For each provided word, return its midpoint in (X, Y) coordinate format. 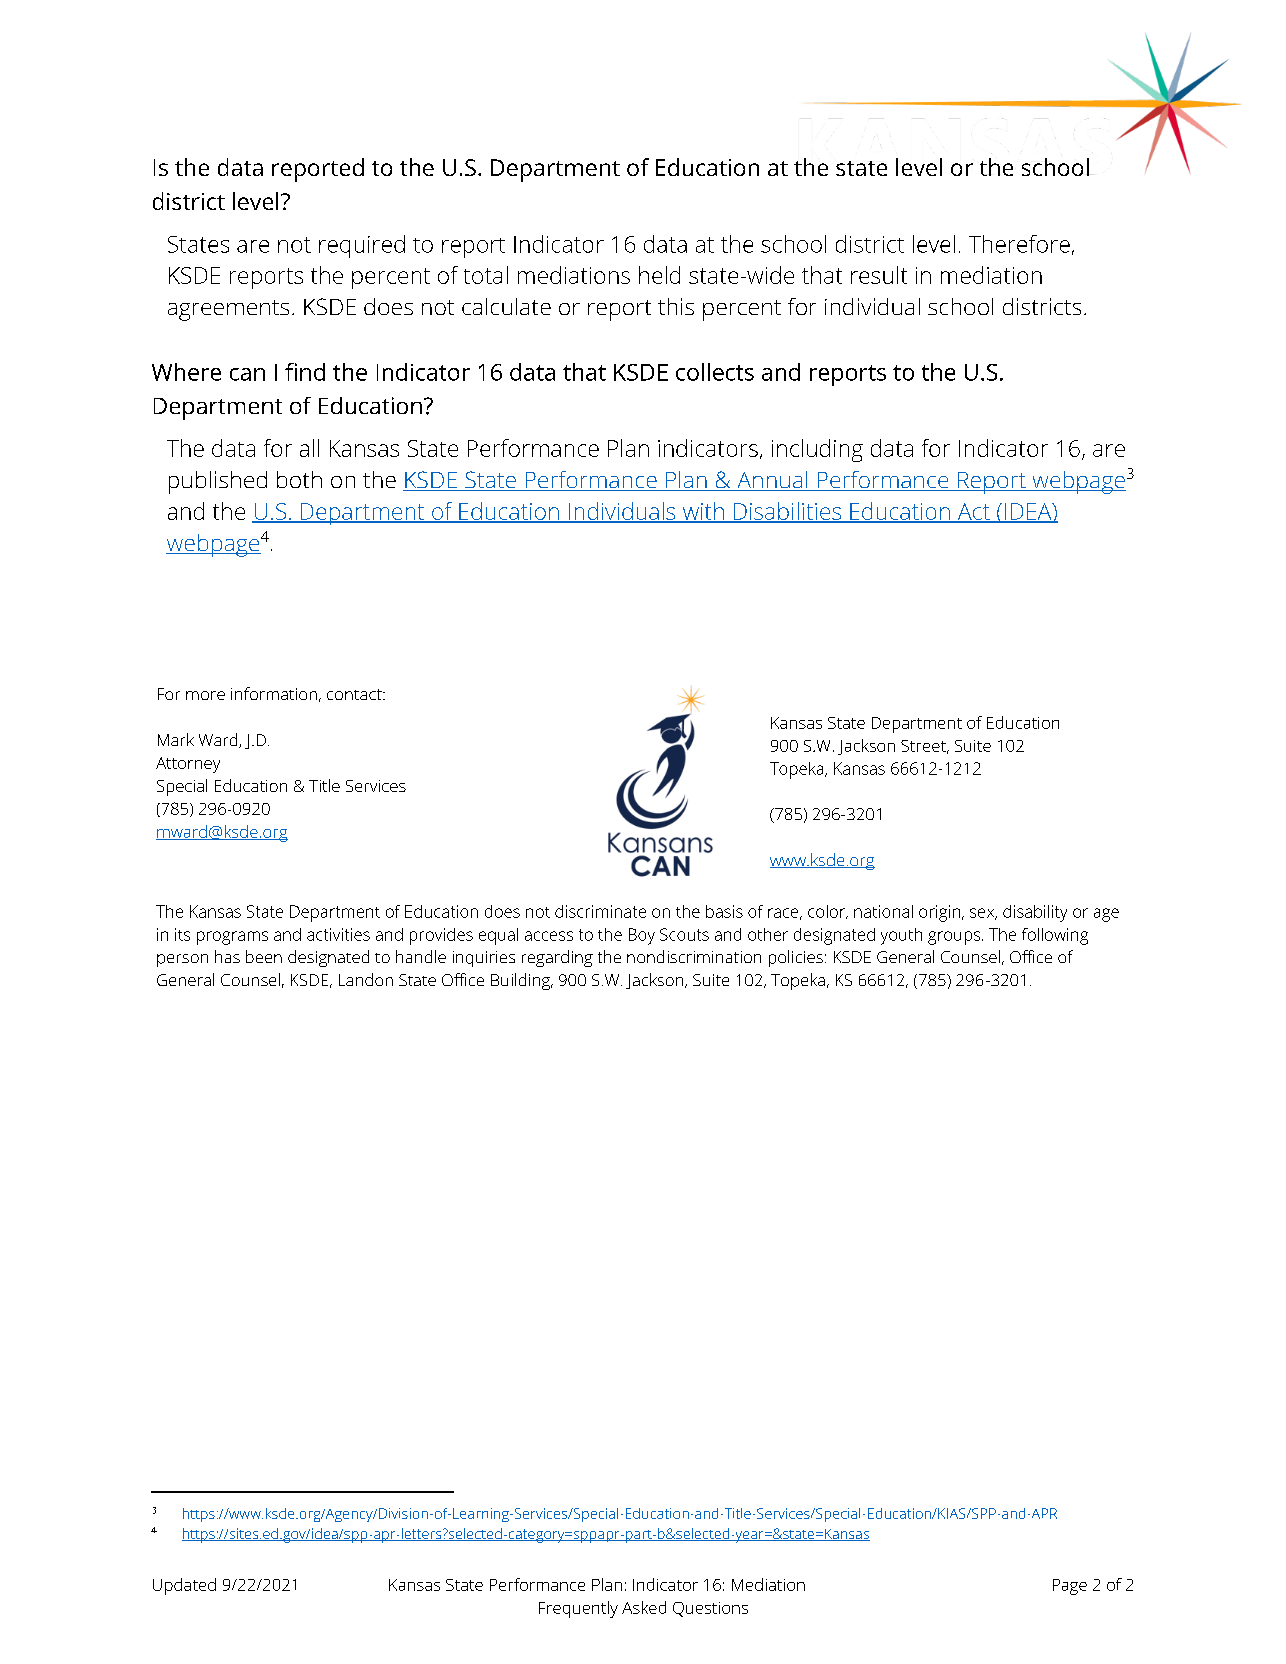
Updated (184, 1586)
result (879, 275)
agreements (228, 310)
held (659, 275)
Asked (644, 1607)
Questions (710, 1609)
